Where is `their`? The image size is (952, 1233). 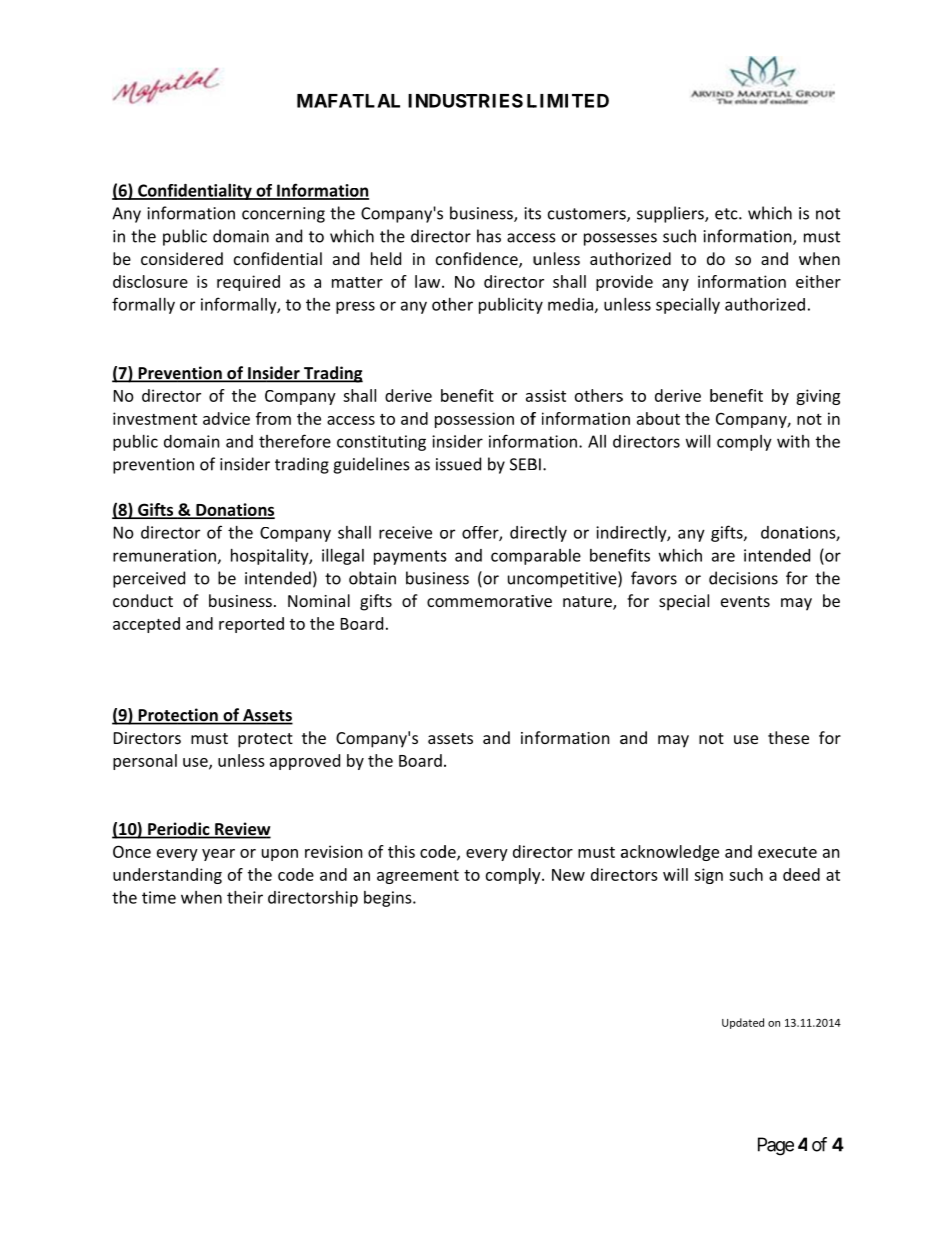
their is located at coordinates (245, 897).
